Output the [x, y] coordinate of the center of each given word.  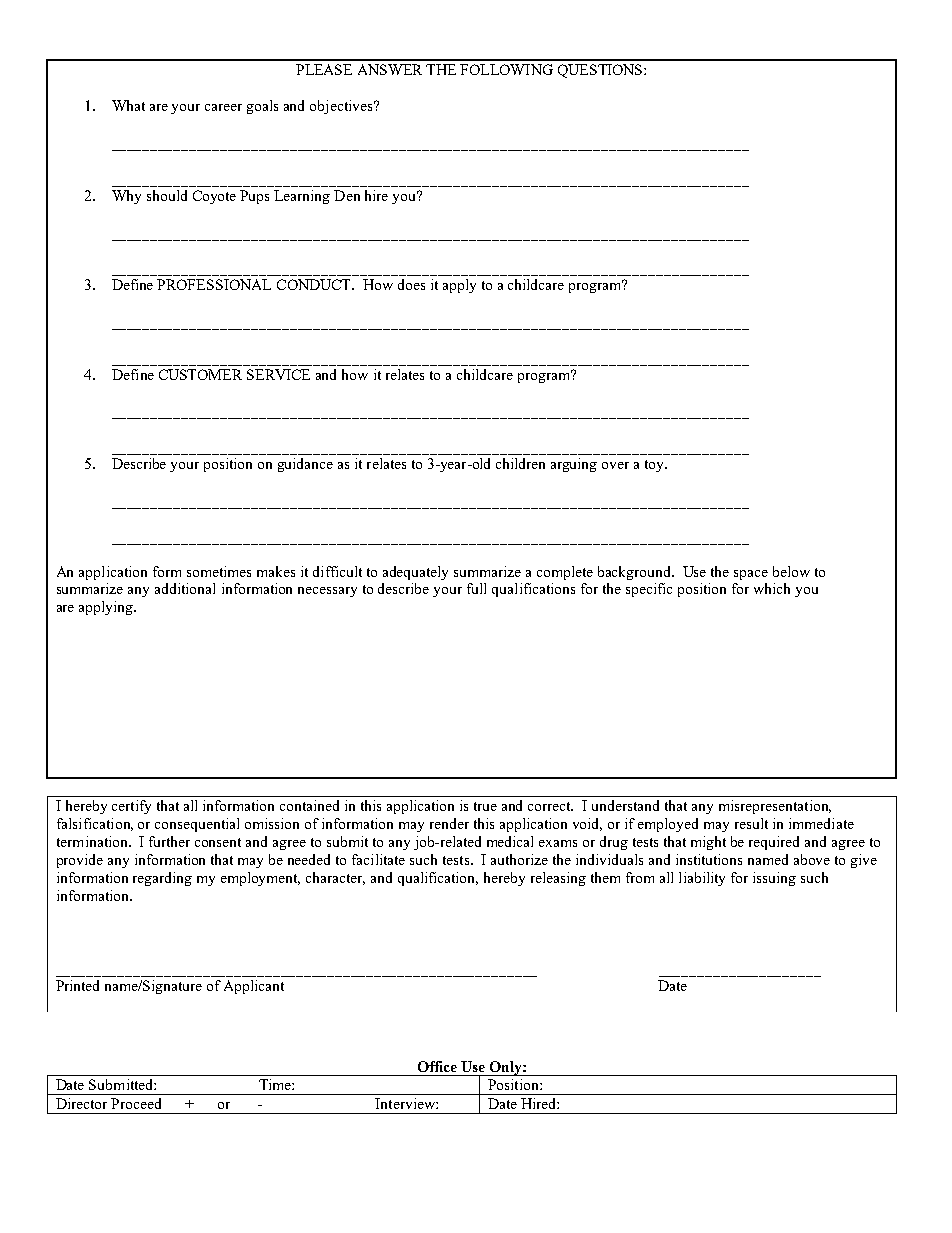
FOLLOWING [506, 69]
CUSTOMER [200, 374]
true [485, 806]
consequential [197, 825]
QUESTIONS [601, 71]
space [751, 575]
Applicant [254, 987]
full [476, 588]
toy [655, 466]
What [128, 105]
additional [185, 588]
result [751, 823]
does [411, 284]
